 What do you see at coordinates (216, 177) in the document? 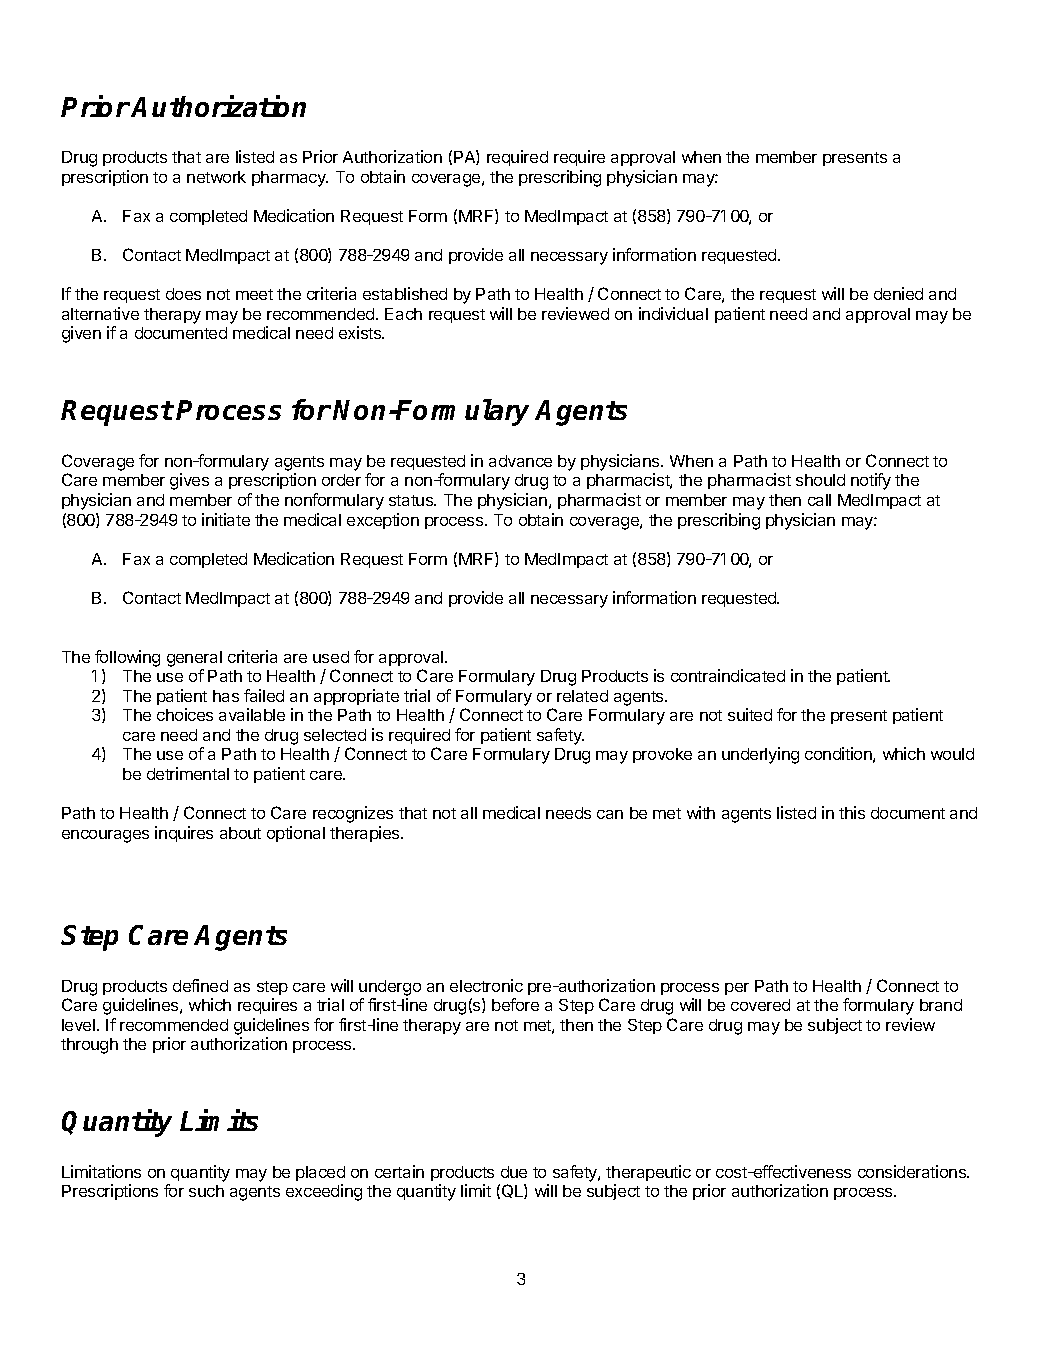
I see `network` at bounding box center [216, 177].
